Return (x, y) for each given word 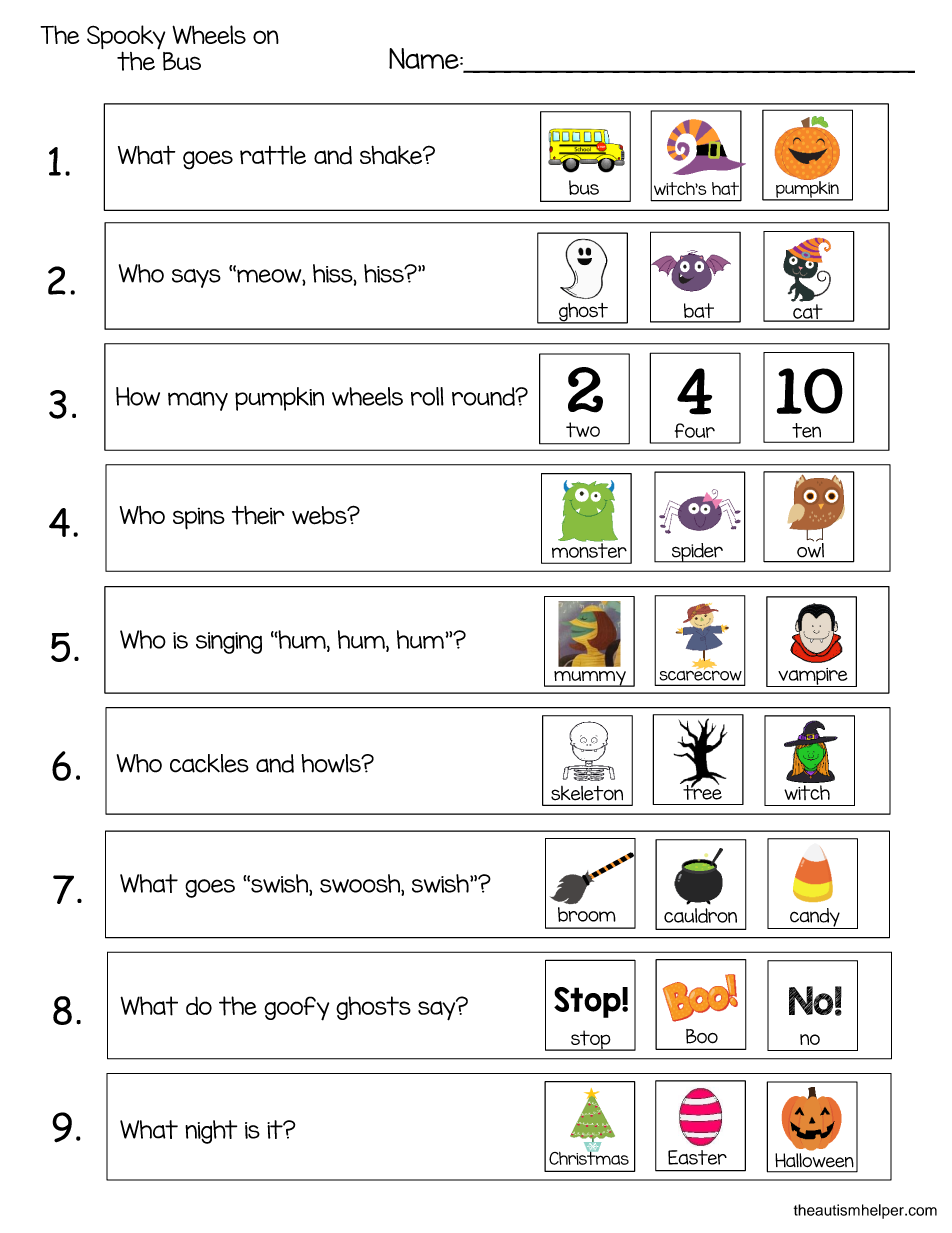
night (211, 1132)
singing (229, 643)
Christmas (589, 1157)
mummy (590, 679)
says (196, 278)
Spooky (126, 38)
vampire (813, 677)
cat (808, 313)
